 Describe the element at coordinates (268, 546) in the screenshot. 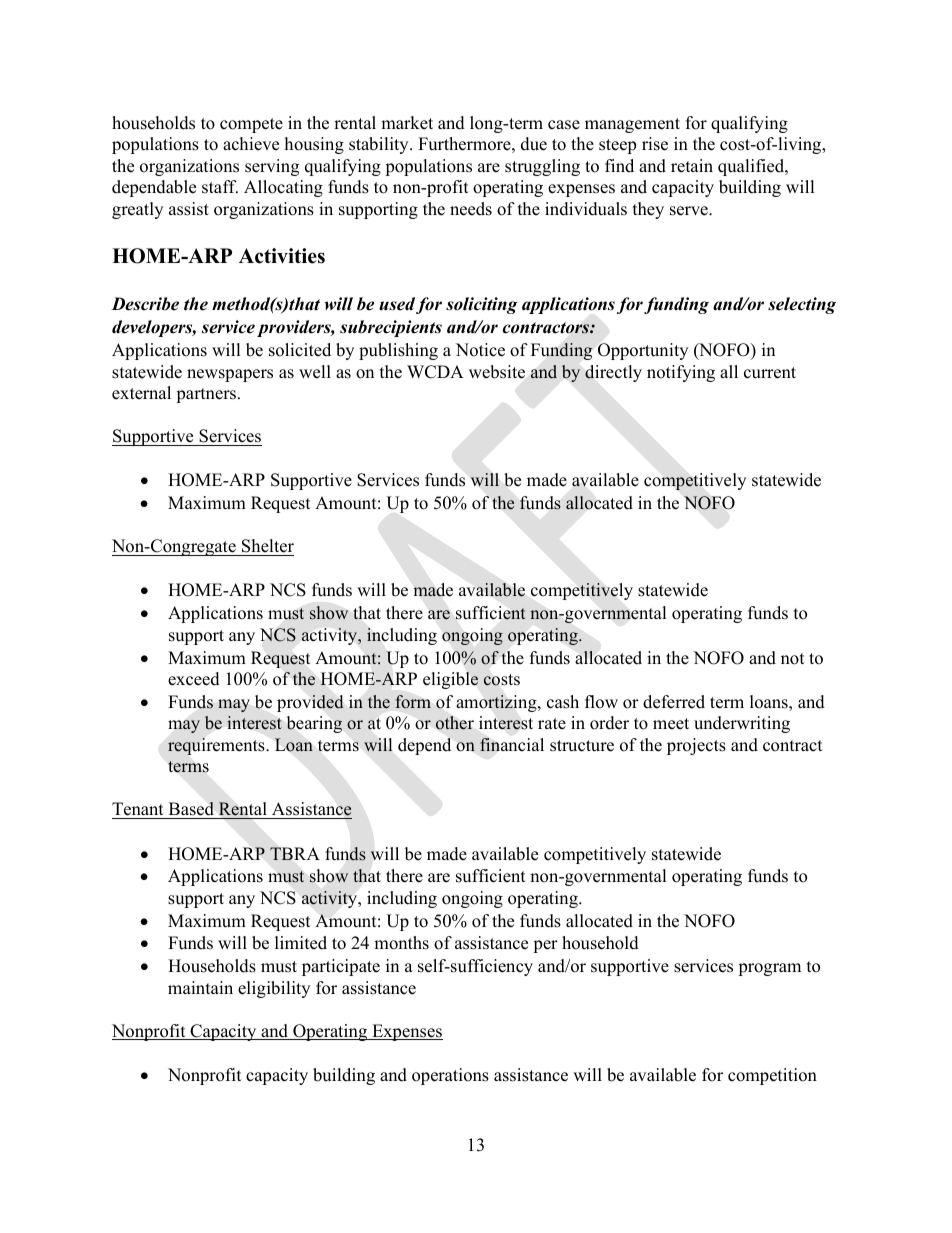

I see `Shelter` at that location.
